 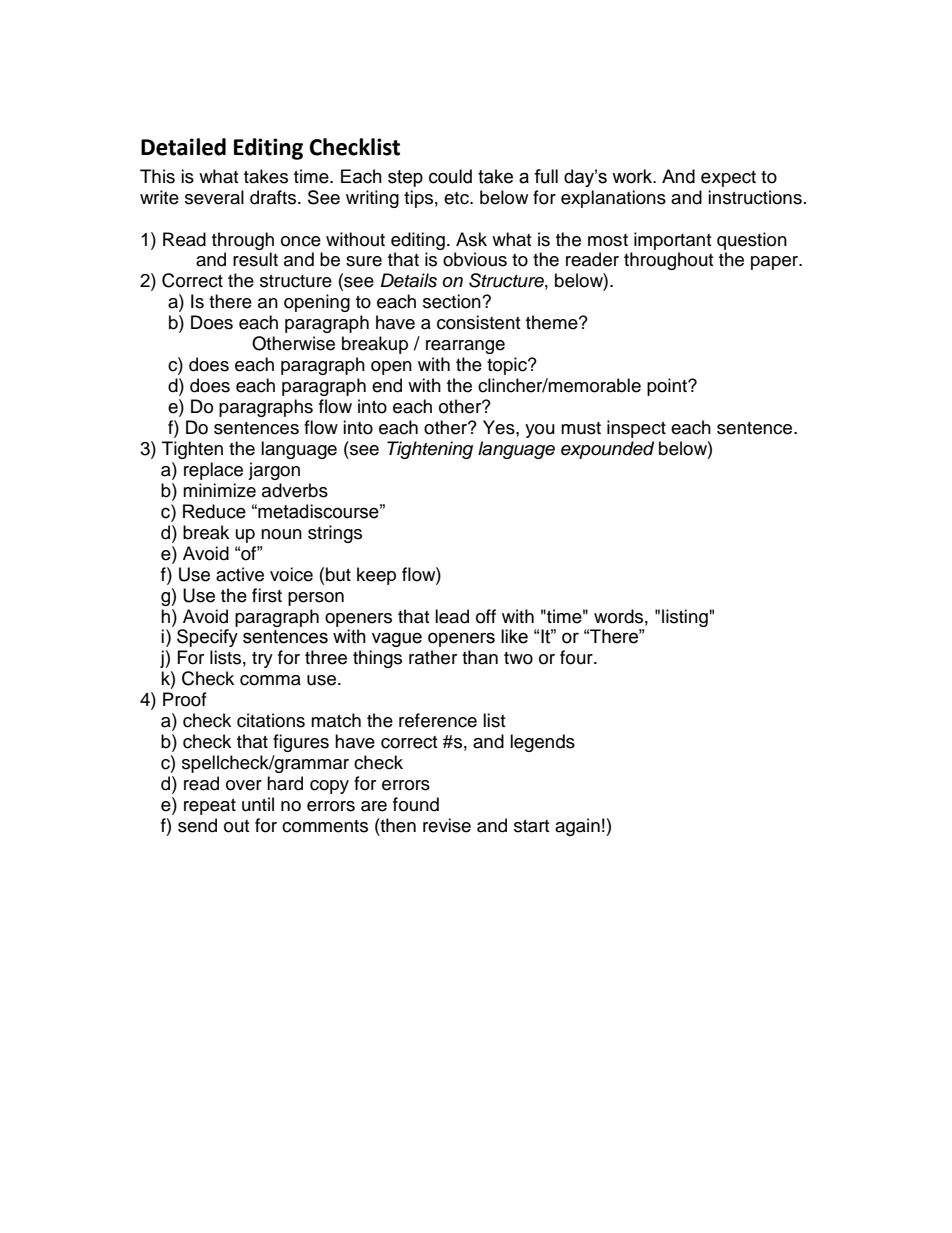 I want to click on repeat, so click(x=210, y=807).
